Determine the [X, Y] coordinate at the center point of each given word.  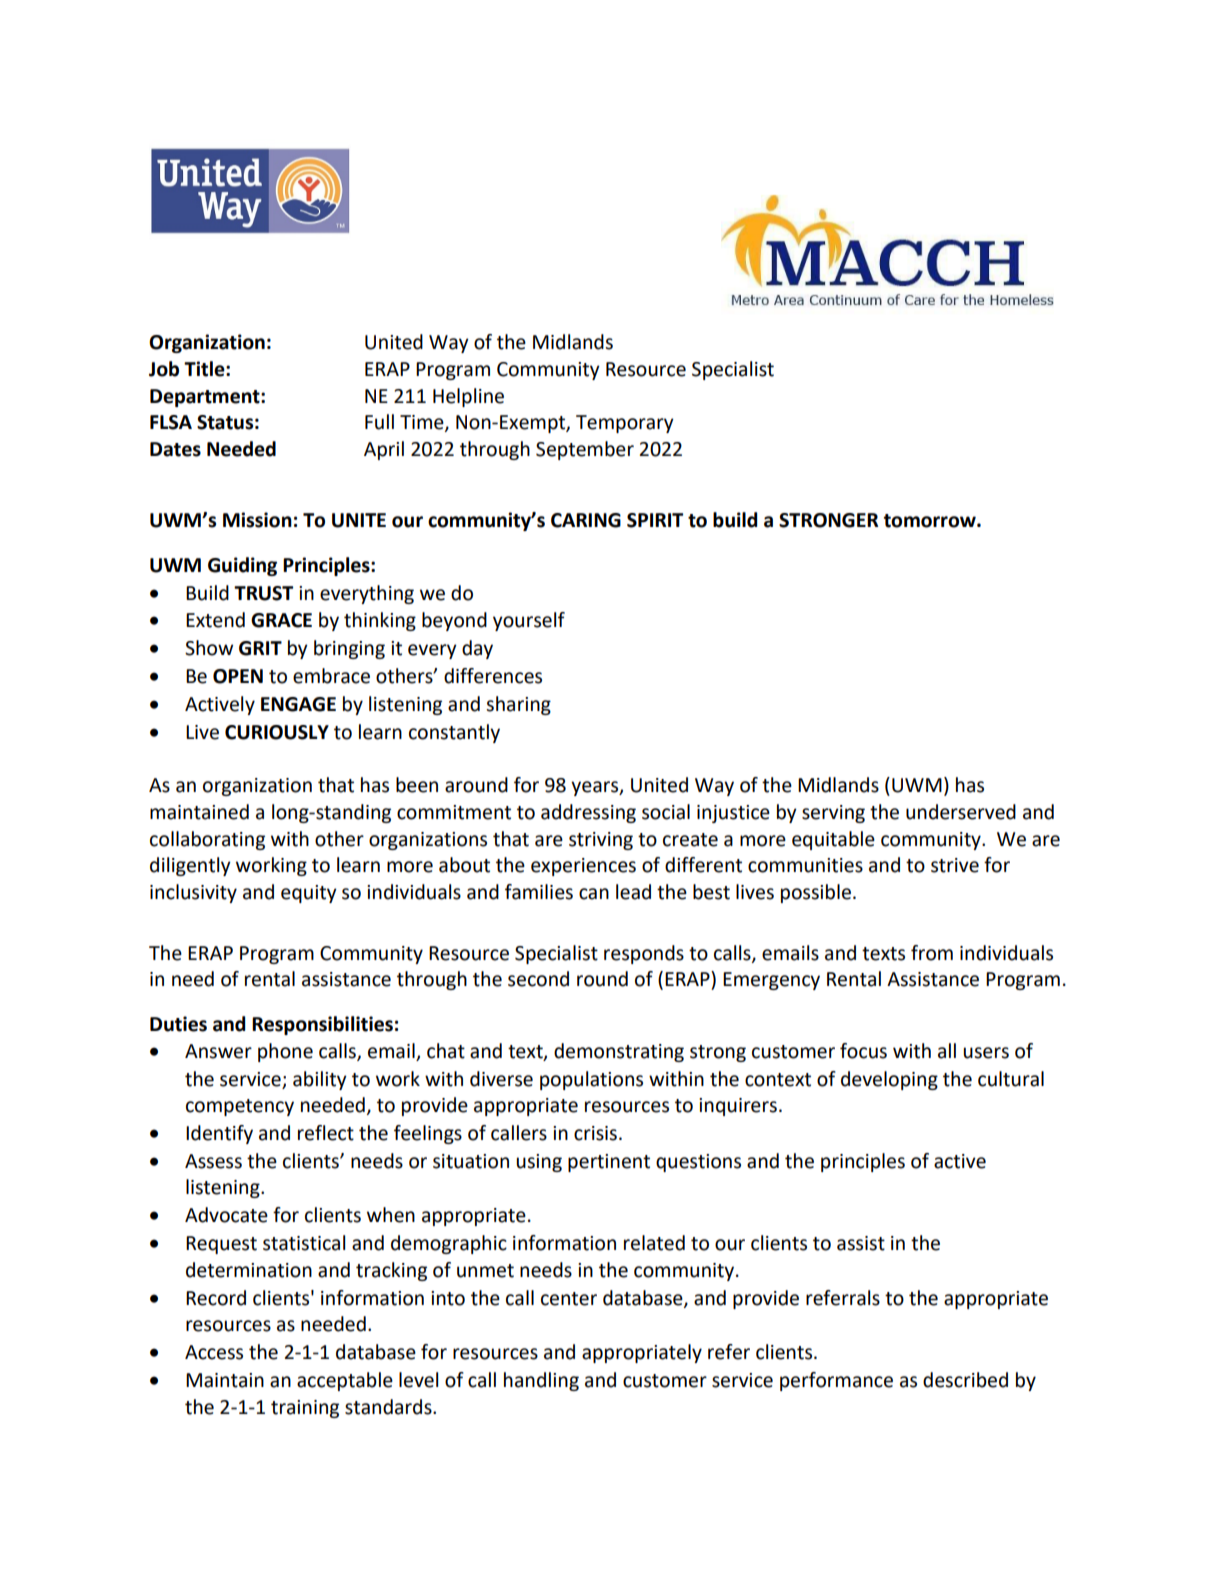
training [305, 1409]
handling [541, 1381]
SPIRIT [655, 520]
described [965, 1380]
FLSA [171, 422]
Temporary [625, 424]
